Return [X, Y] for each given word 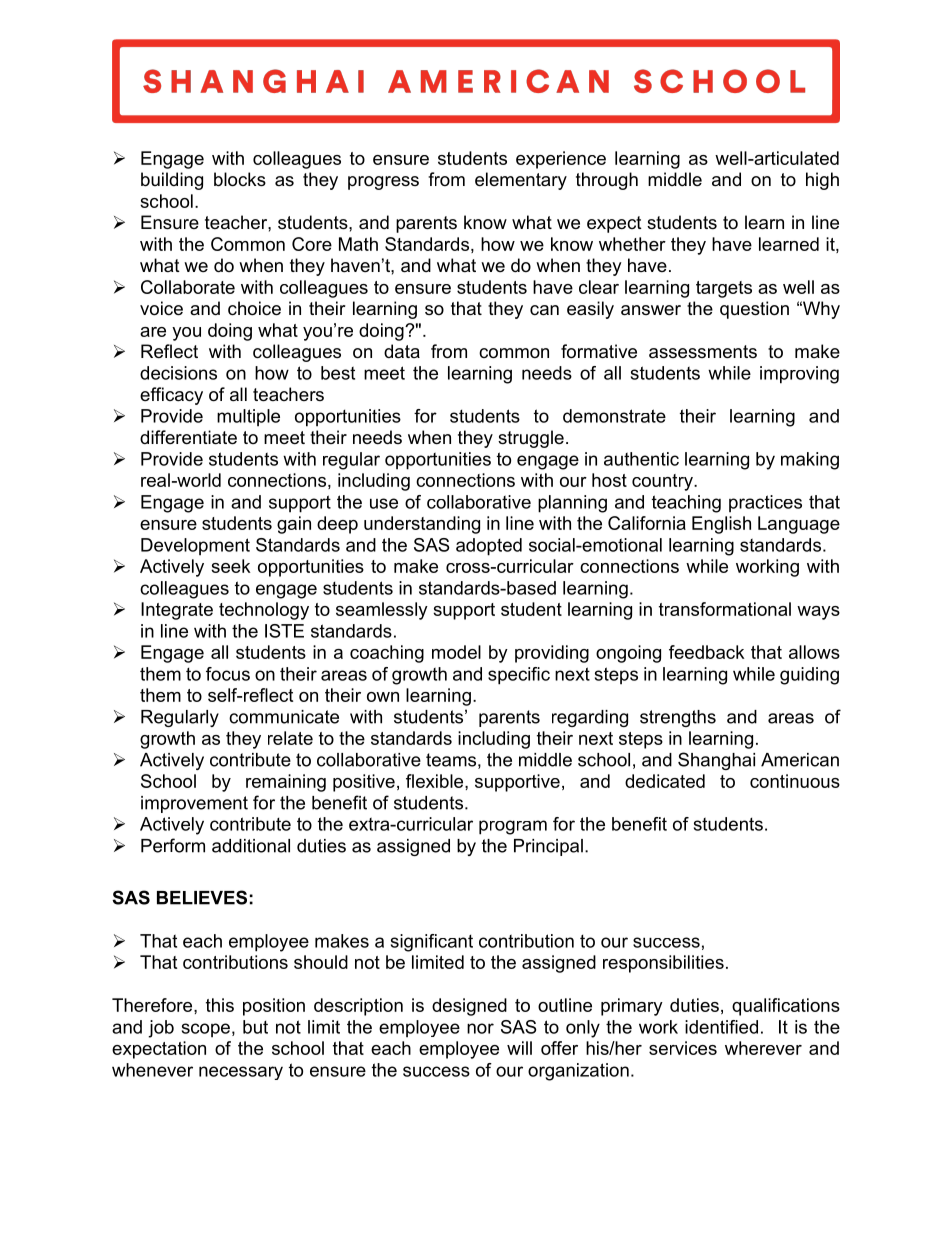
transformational [725, 609]
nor [480, 1028]
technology [264, 611]
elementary [521, 181]
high [822, 181]
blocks [240, 179]
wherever [763, 1048]
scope [206, 1030]
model [456, 652]
